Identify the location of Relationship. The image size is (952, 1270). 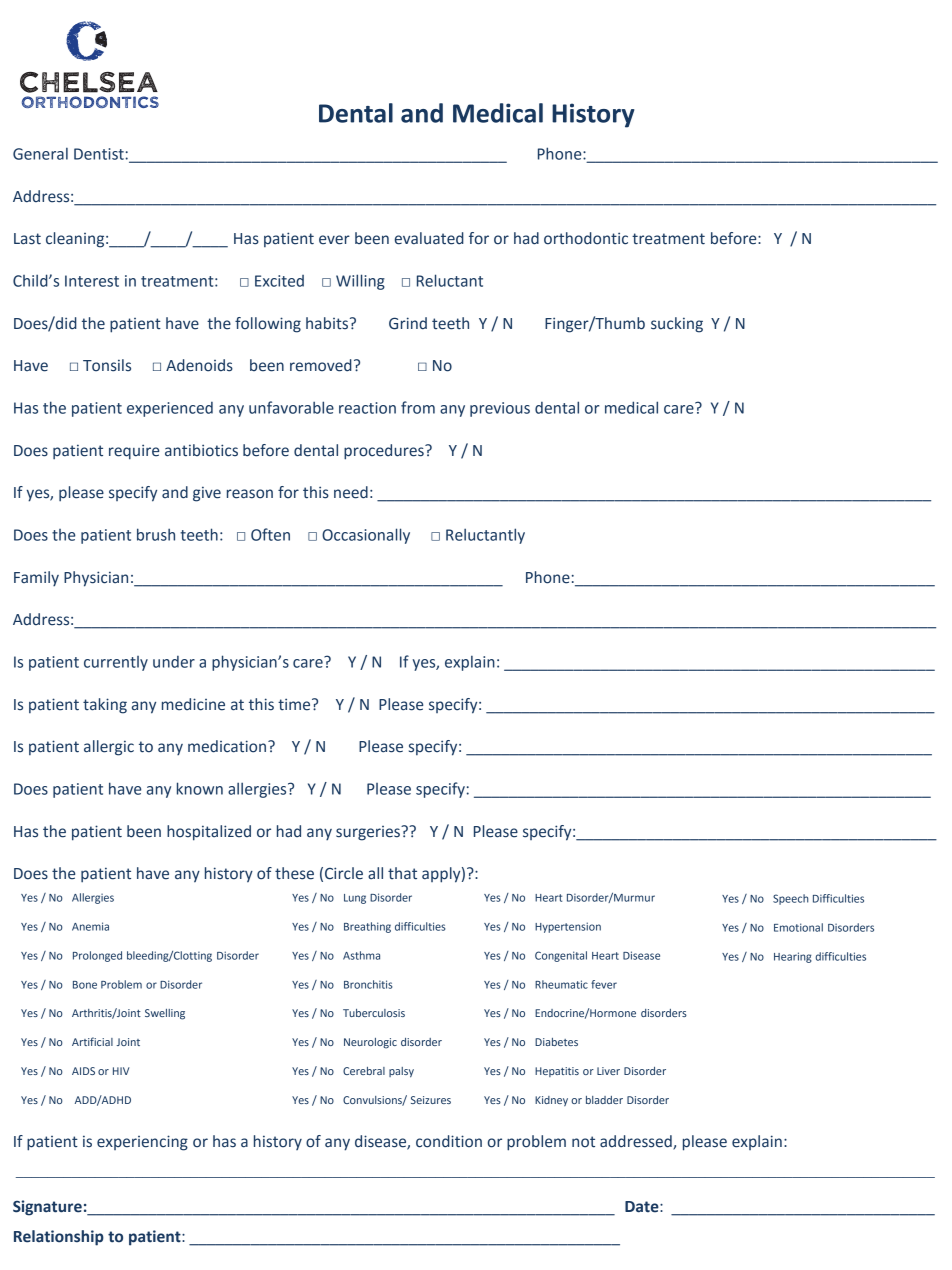
(59, 1238).
